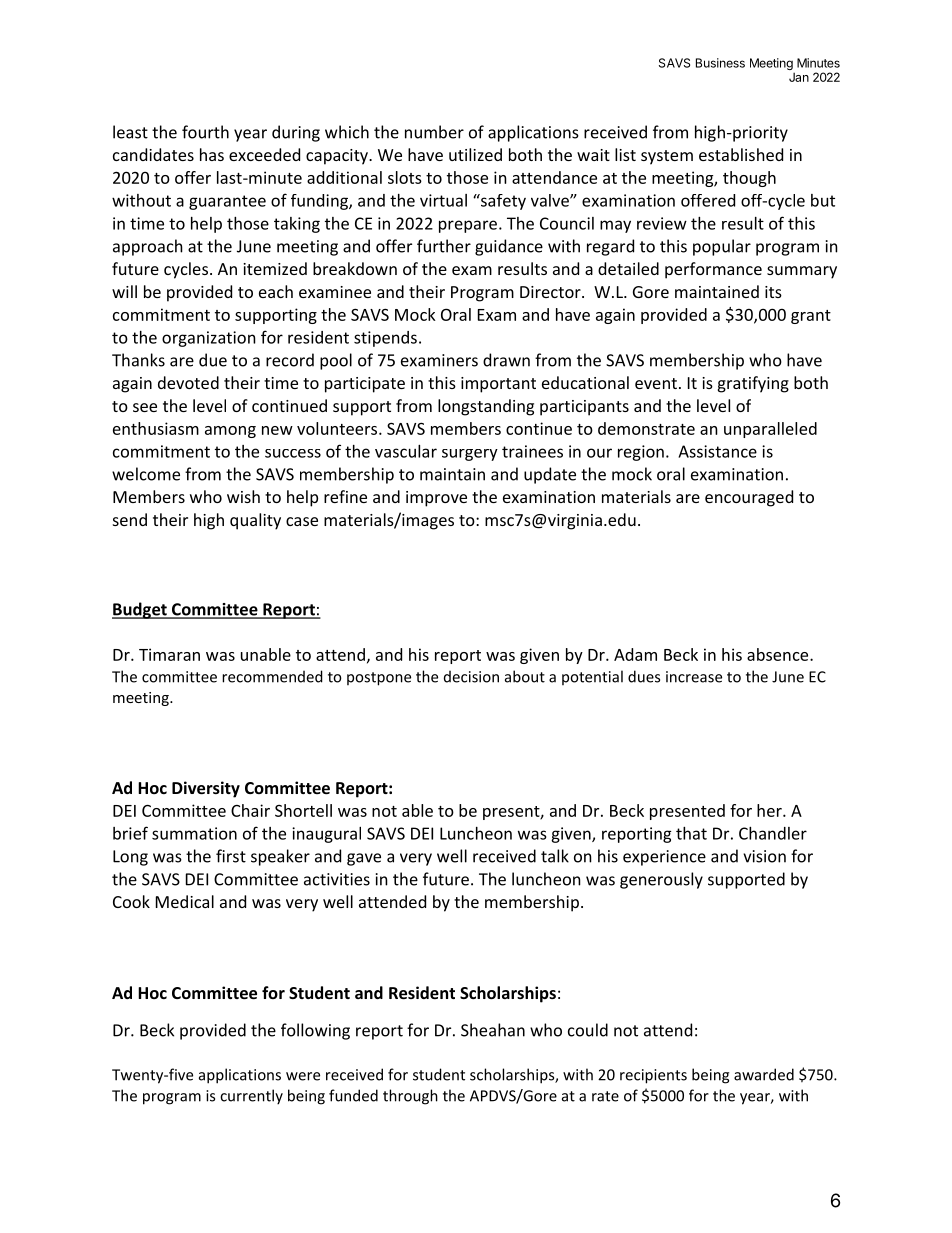  Describe the element at coordinates (779, 654) in the page. I see `absence` at that location.
